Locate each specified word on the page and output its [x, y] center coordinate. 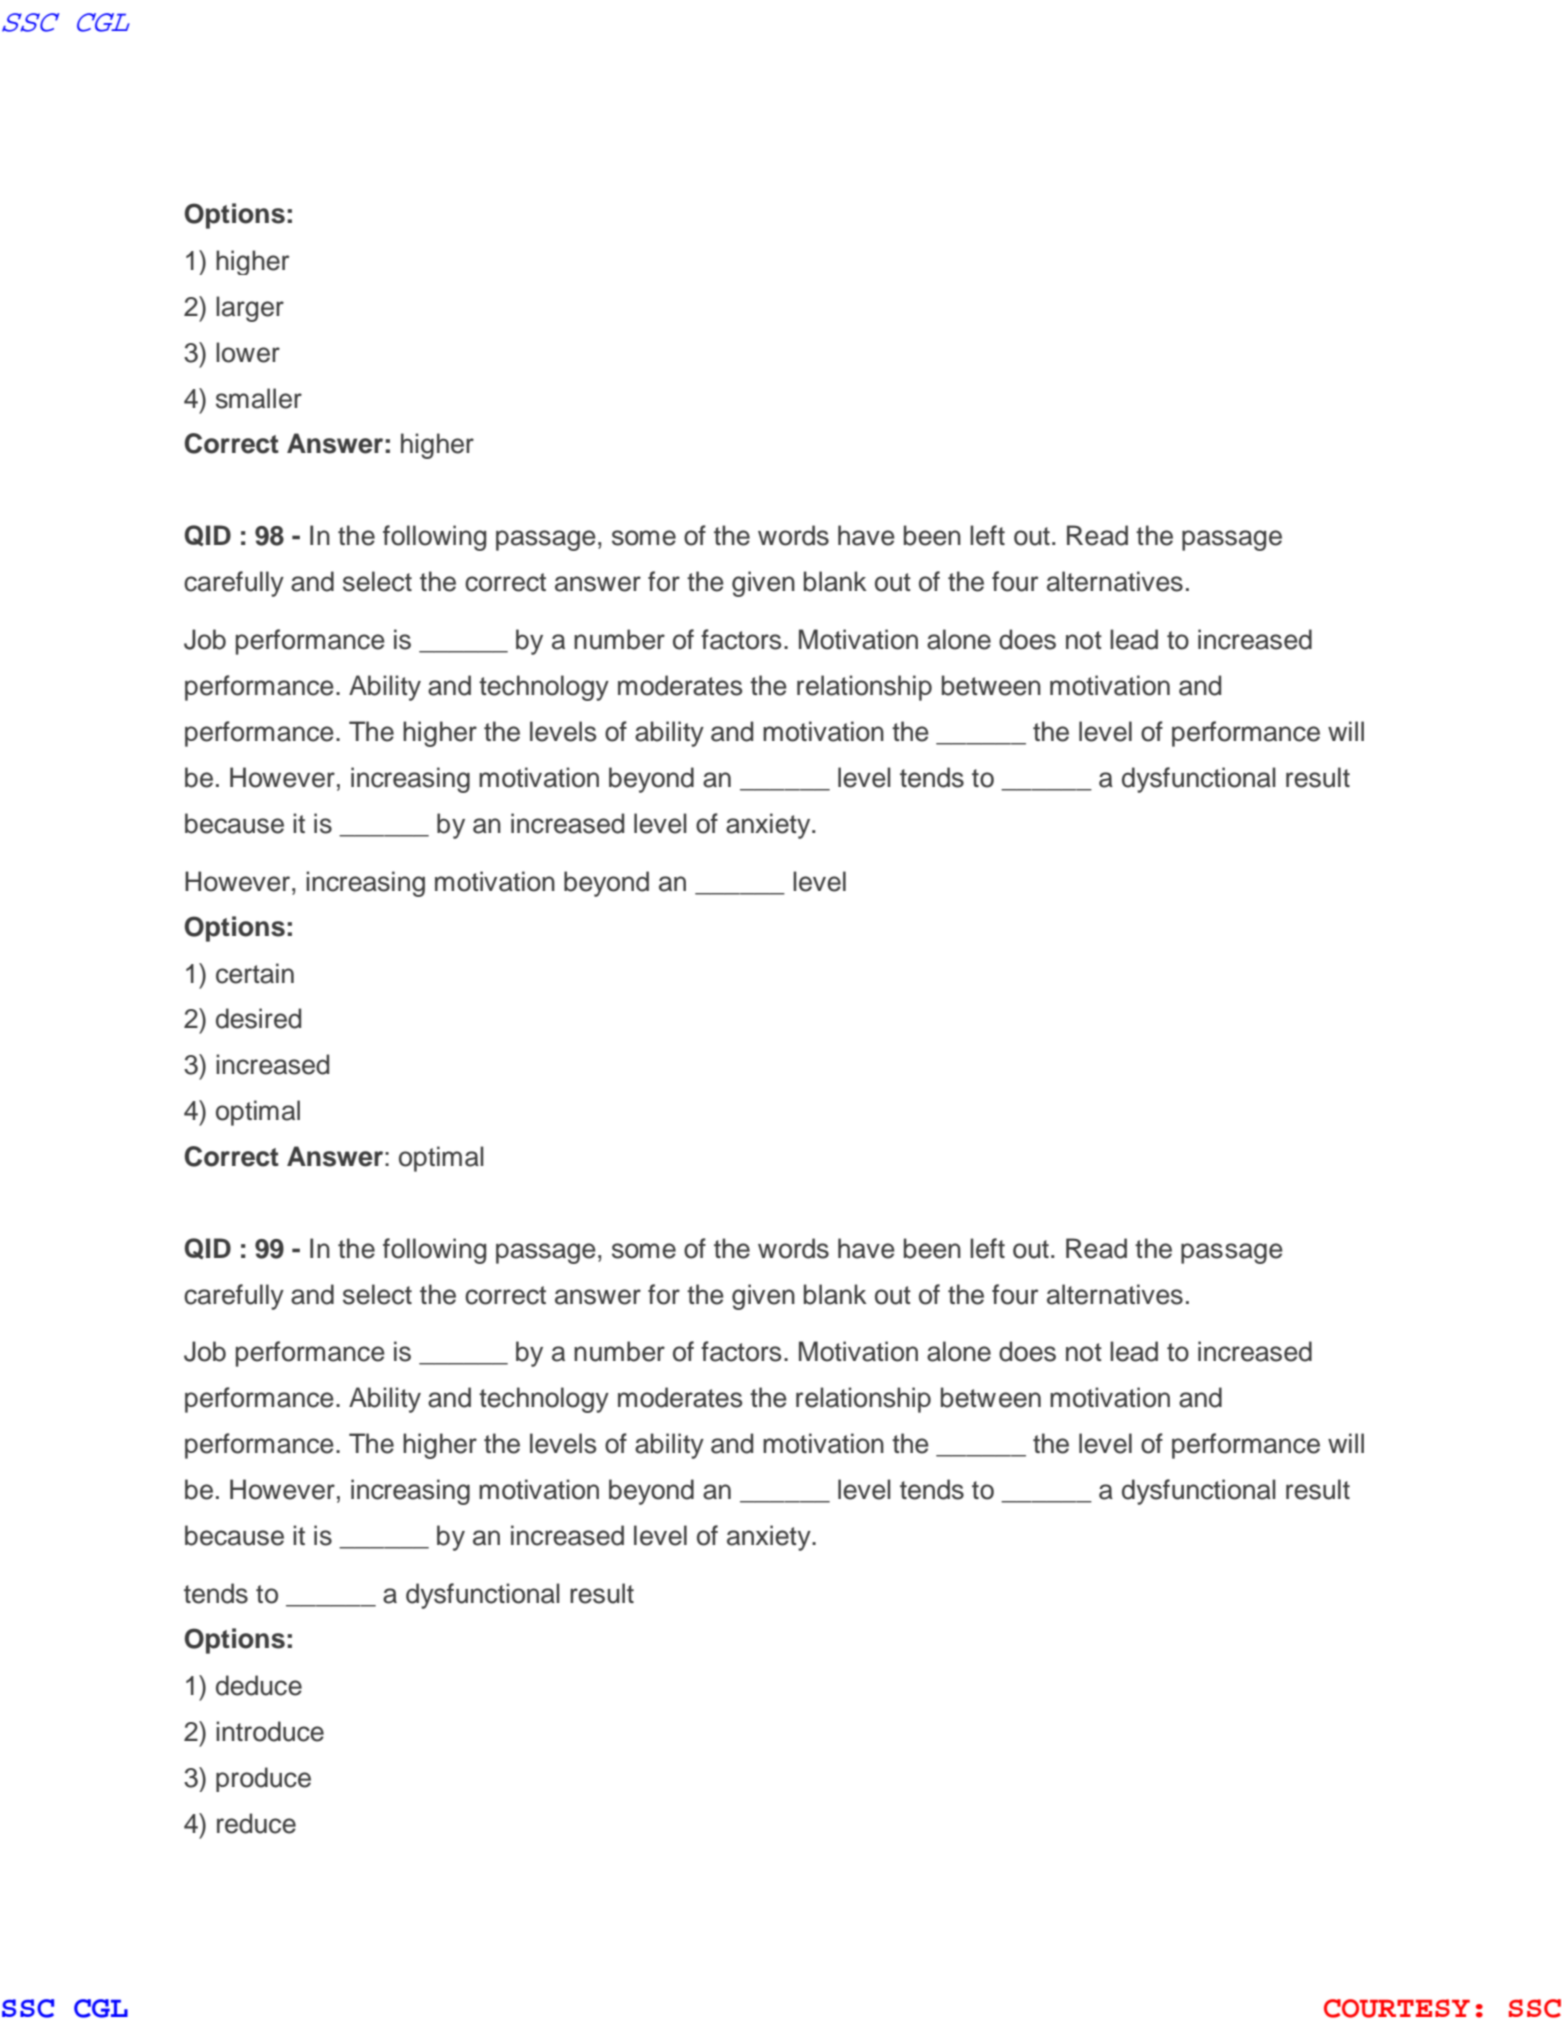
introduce [270, 1731]
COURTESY [1397, 2008]
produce [263, 1779]
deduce [259, 1685]
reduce [256, 1823]
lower [248, 352]
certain [255, 973]
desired [258, 1018]
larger [250, 309]
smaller [259, 398]
